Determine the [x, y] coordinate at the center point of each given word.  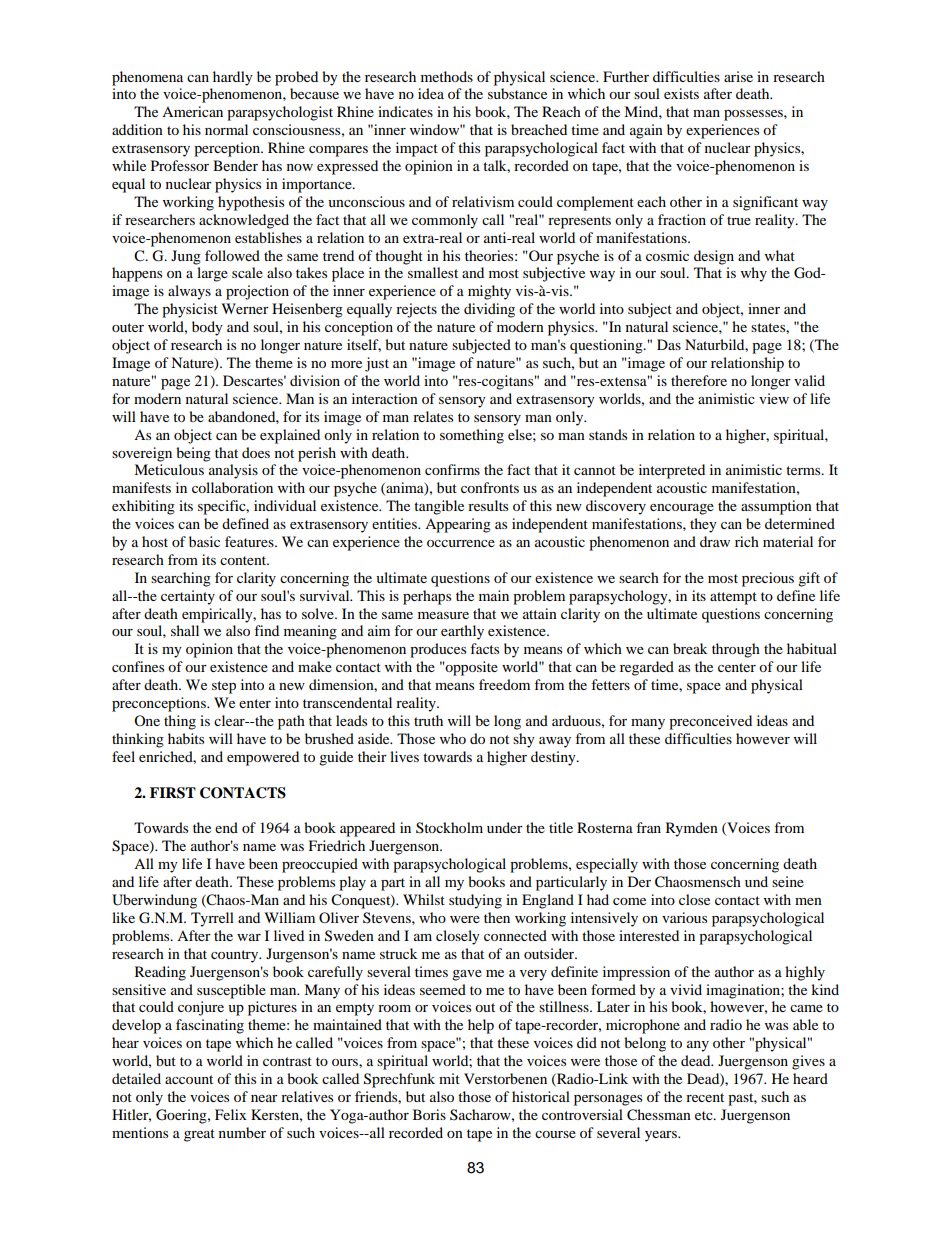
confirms [452, 469]
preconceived [710, 722]
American [192, 111]
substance [517, 93]
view [774, 398]
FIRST [173, 793]
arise [738, 76]
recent [705, 1097]
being [193, 454]
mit [449, 1078]
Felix [231, 1114]
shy [524, 740]
